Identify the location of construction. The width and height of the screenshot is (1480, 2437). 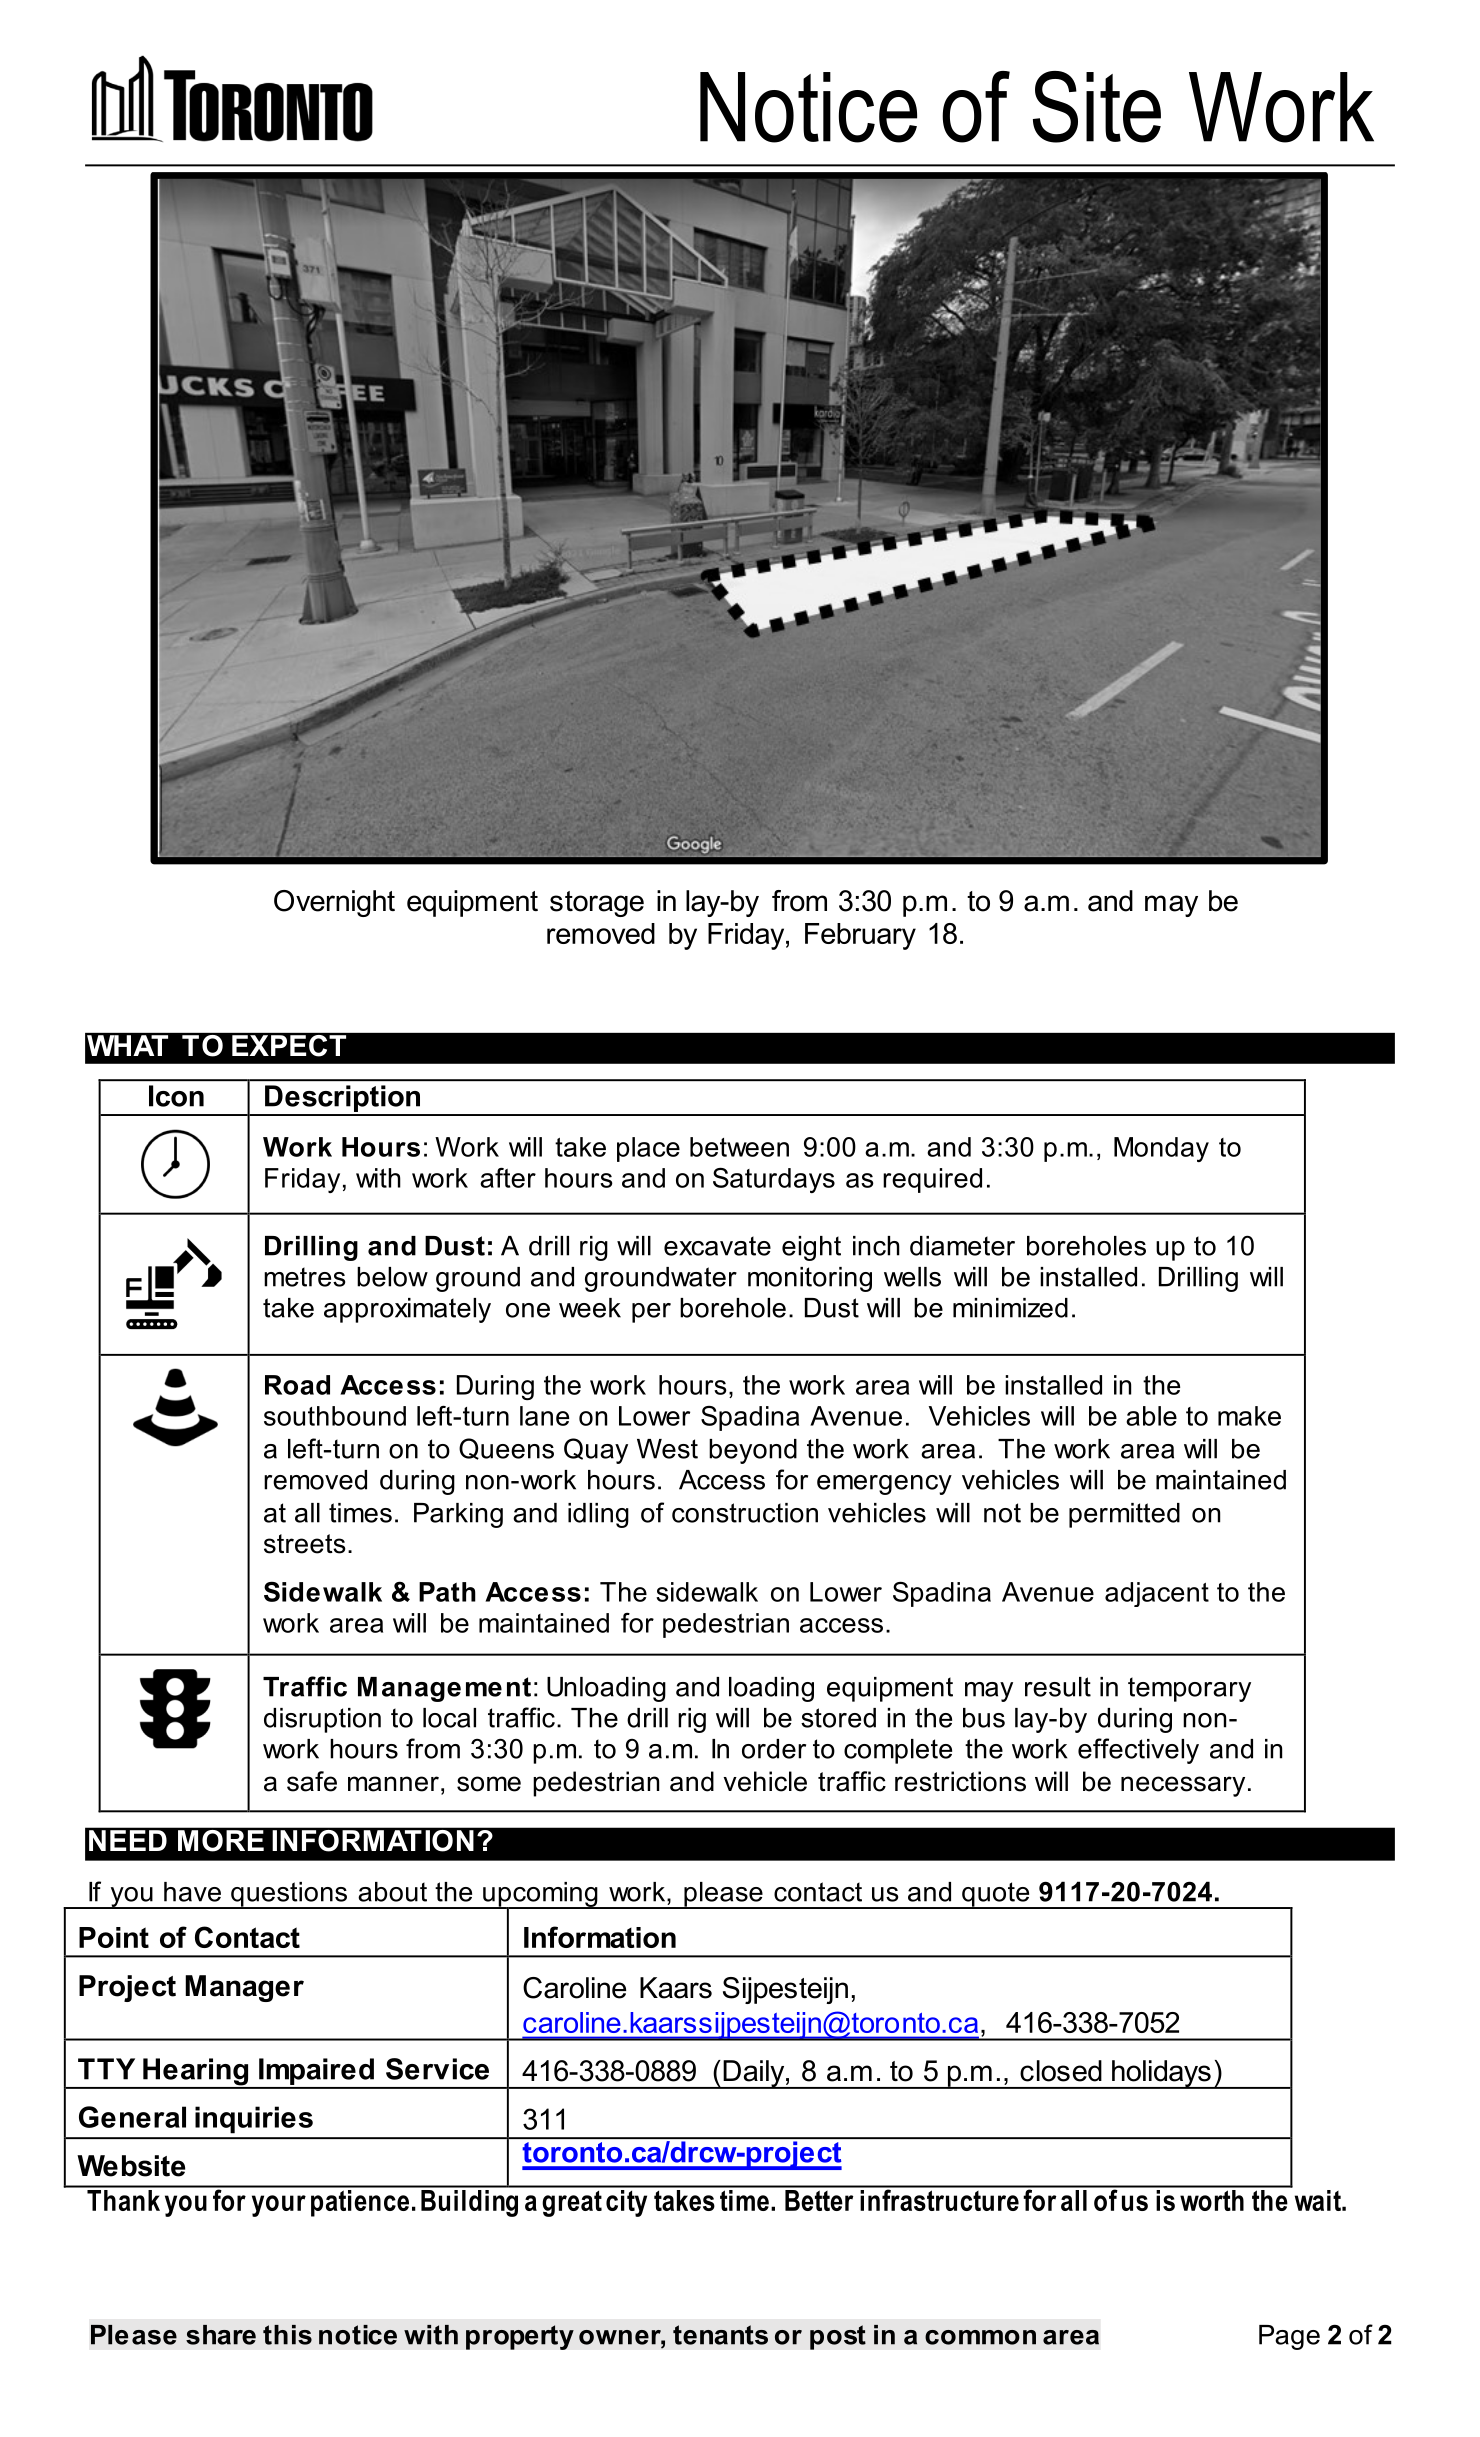
(745, 1513).
